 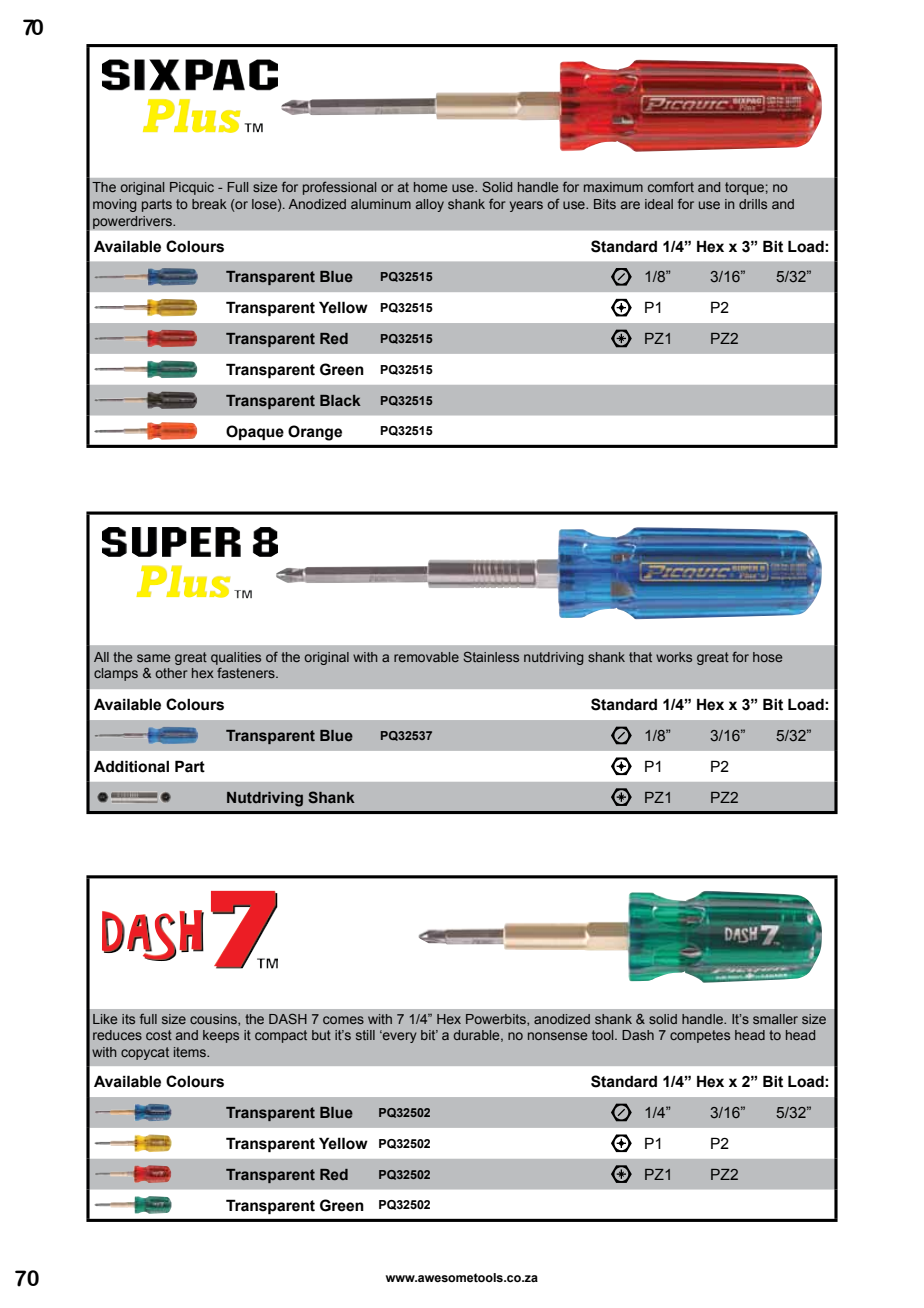 I want to click on alloy, so click(x=430, y=205).
